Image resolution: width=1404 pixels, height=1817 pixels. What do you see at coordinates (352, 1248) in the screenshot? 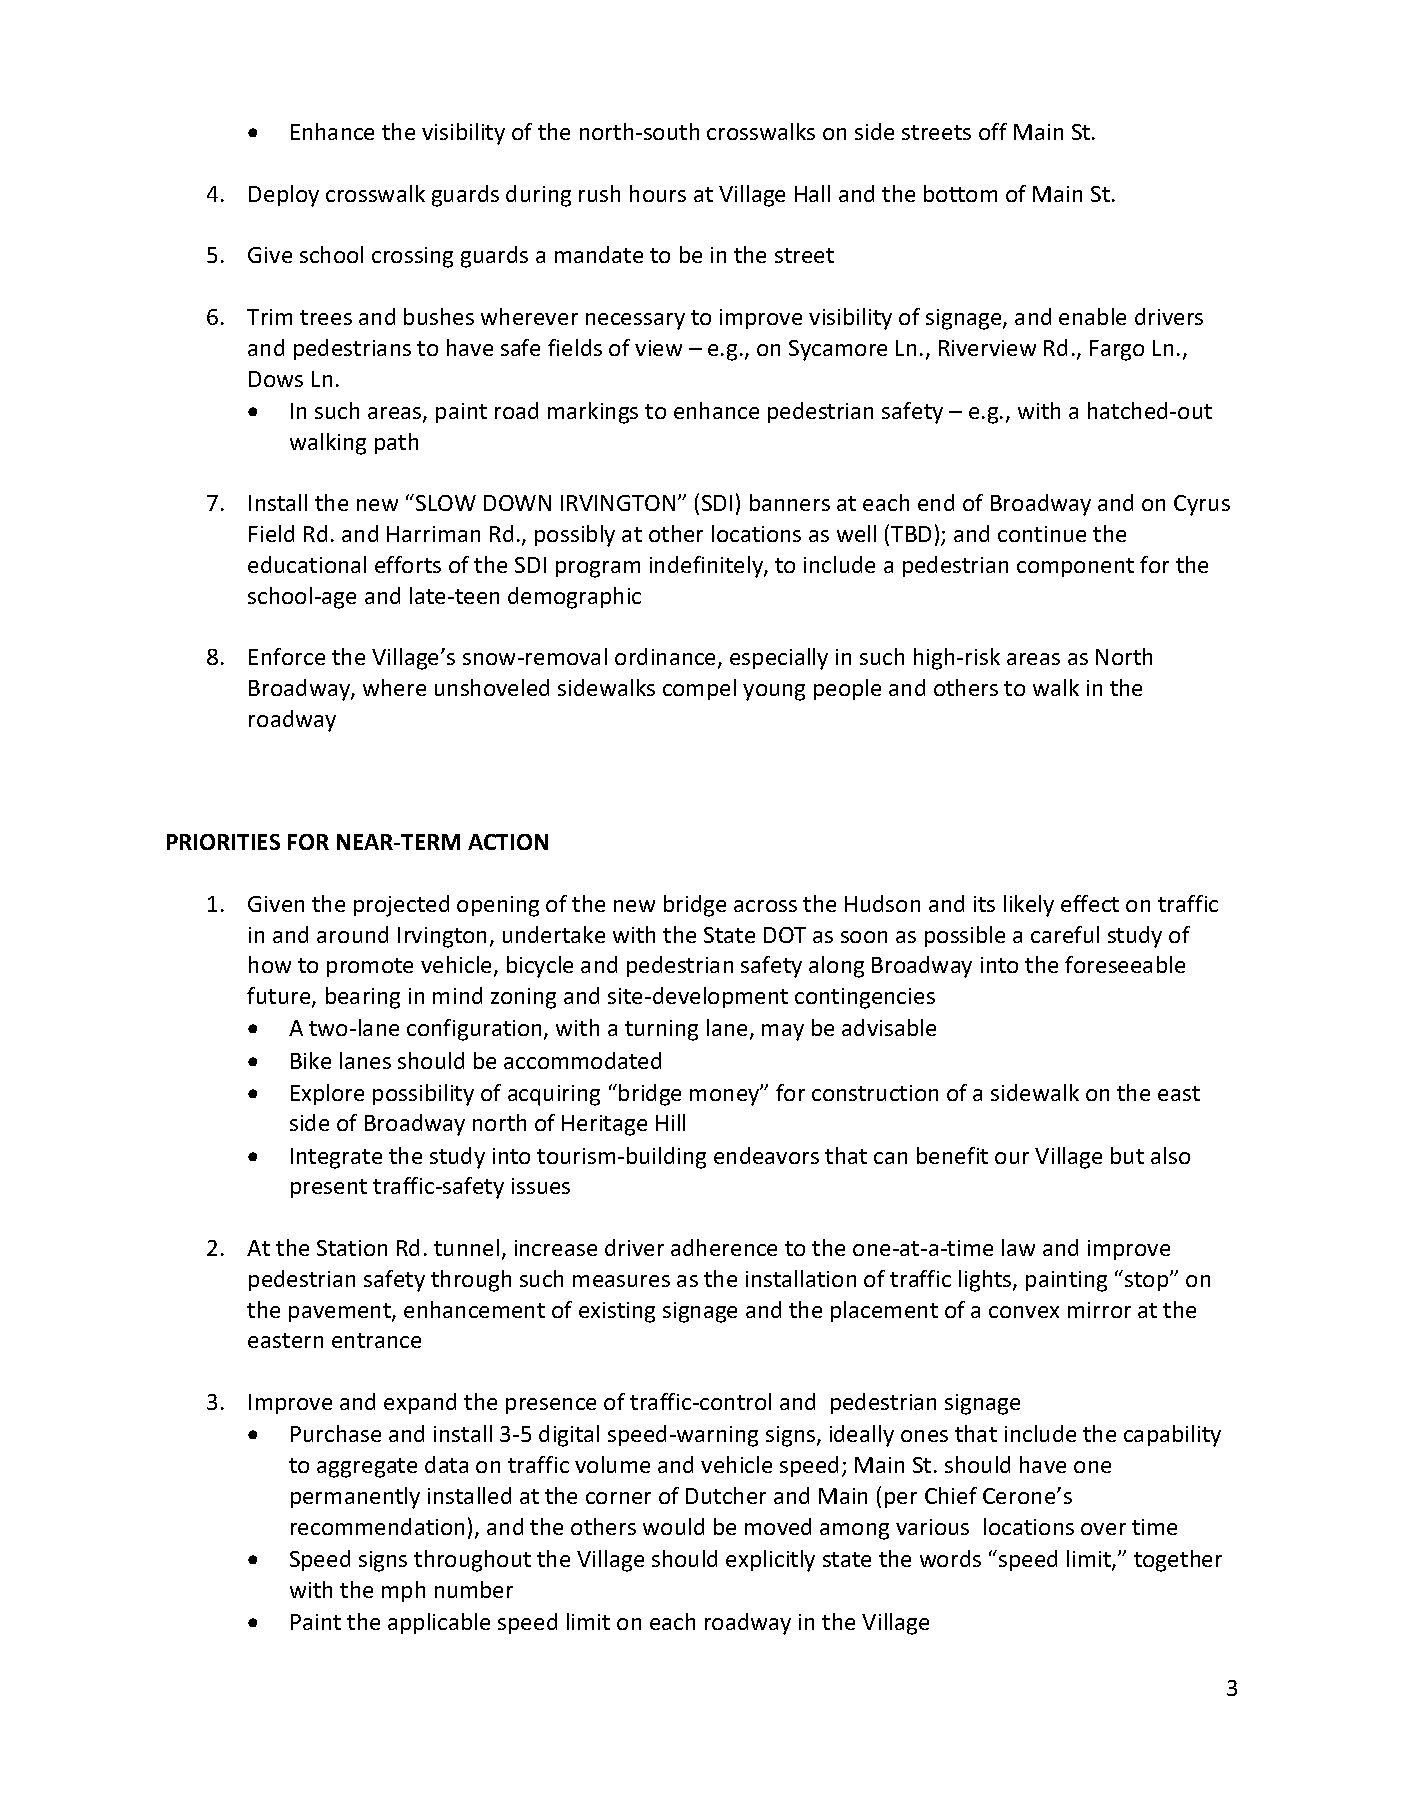
I see `Station` at bounding box center [352, 1248].
